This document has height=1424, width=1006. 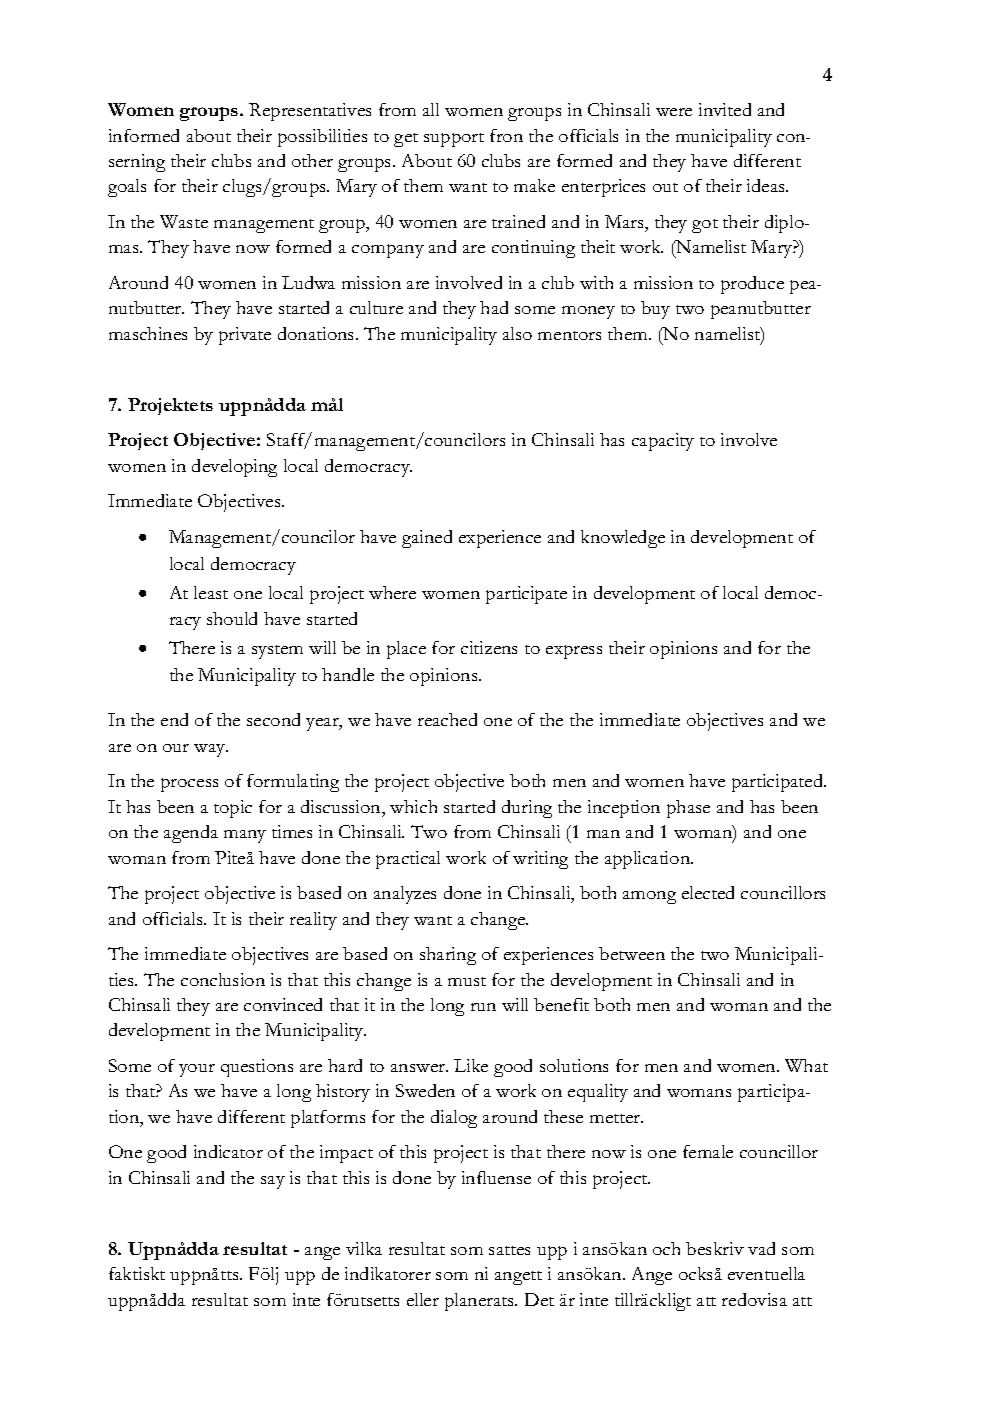 What do you see at coordinates (454, 140) in the document?
I see `support` at bounding box center [454, 140].
